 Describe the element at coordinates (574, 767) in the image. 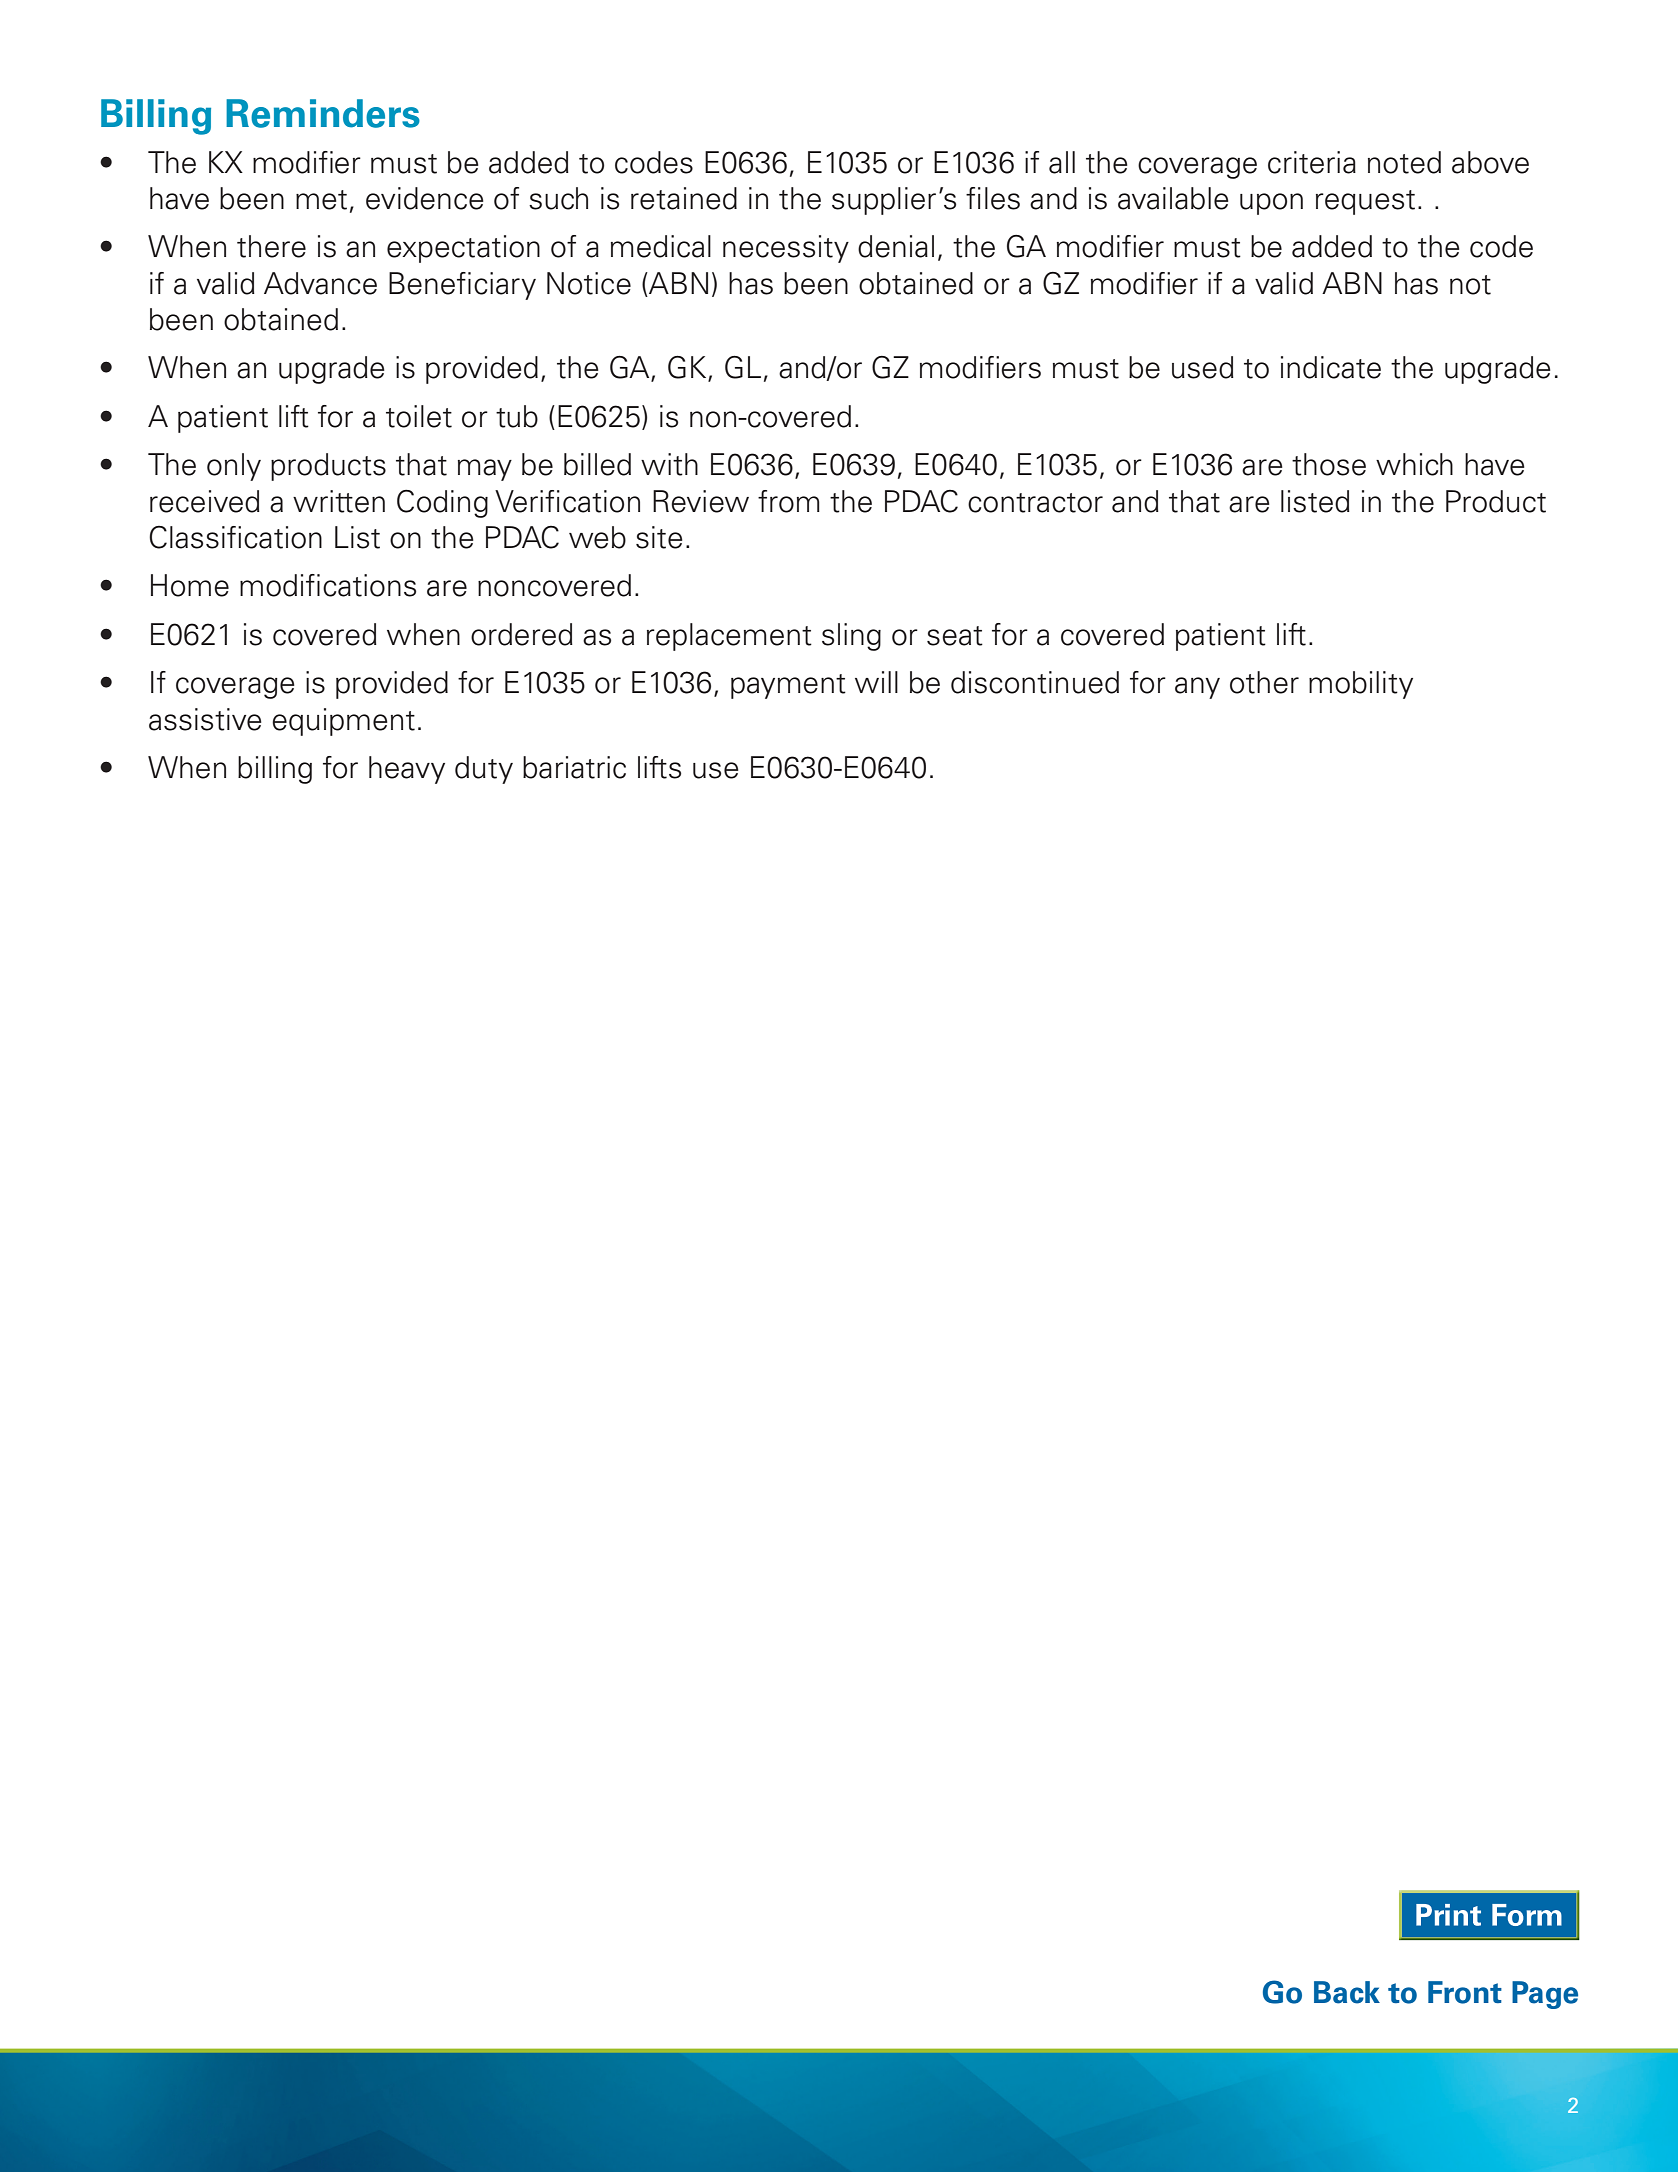

I see `bariatric` at that location.
